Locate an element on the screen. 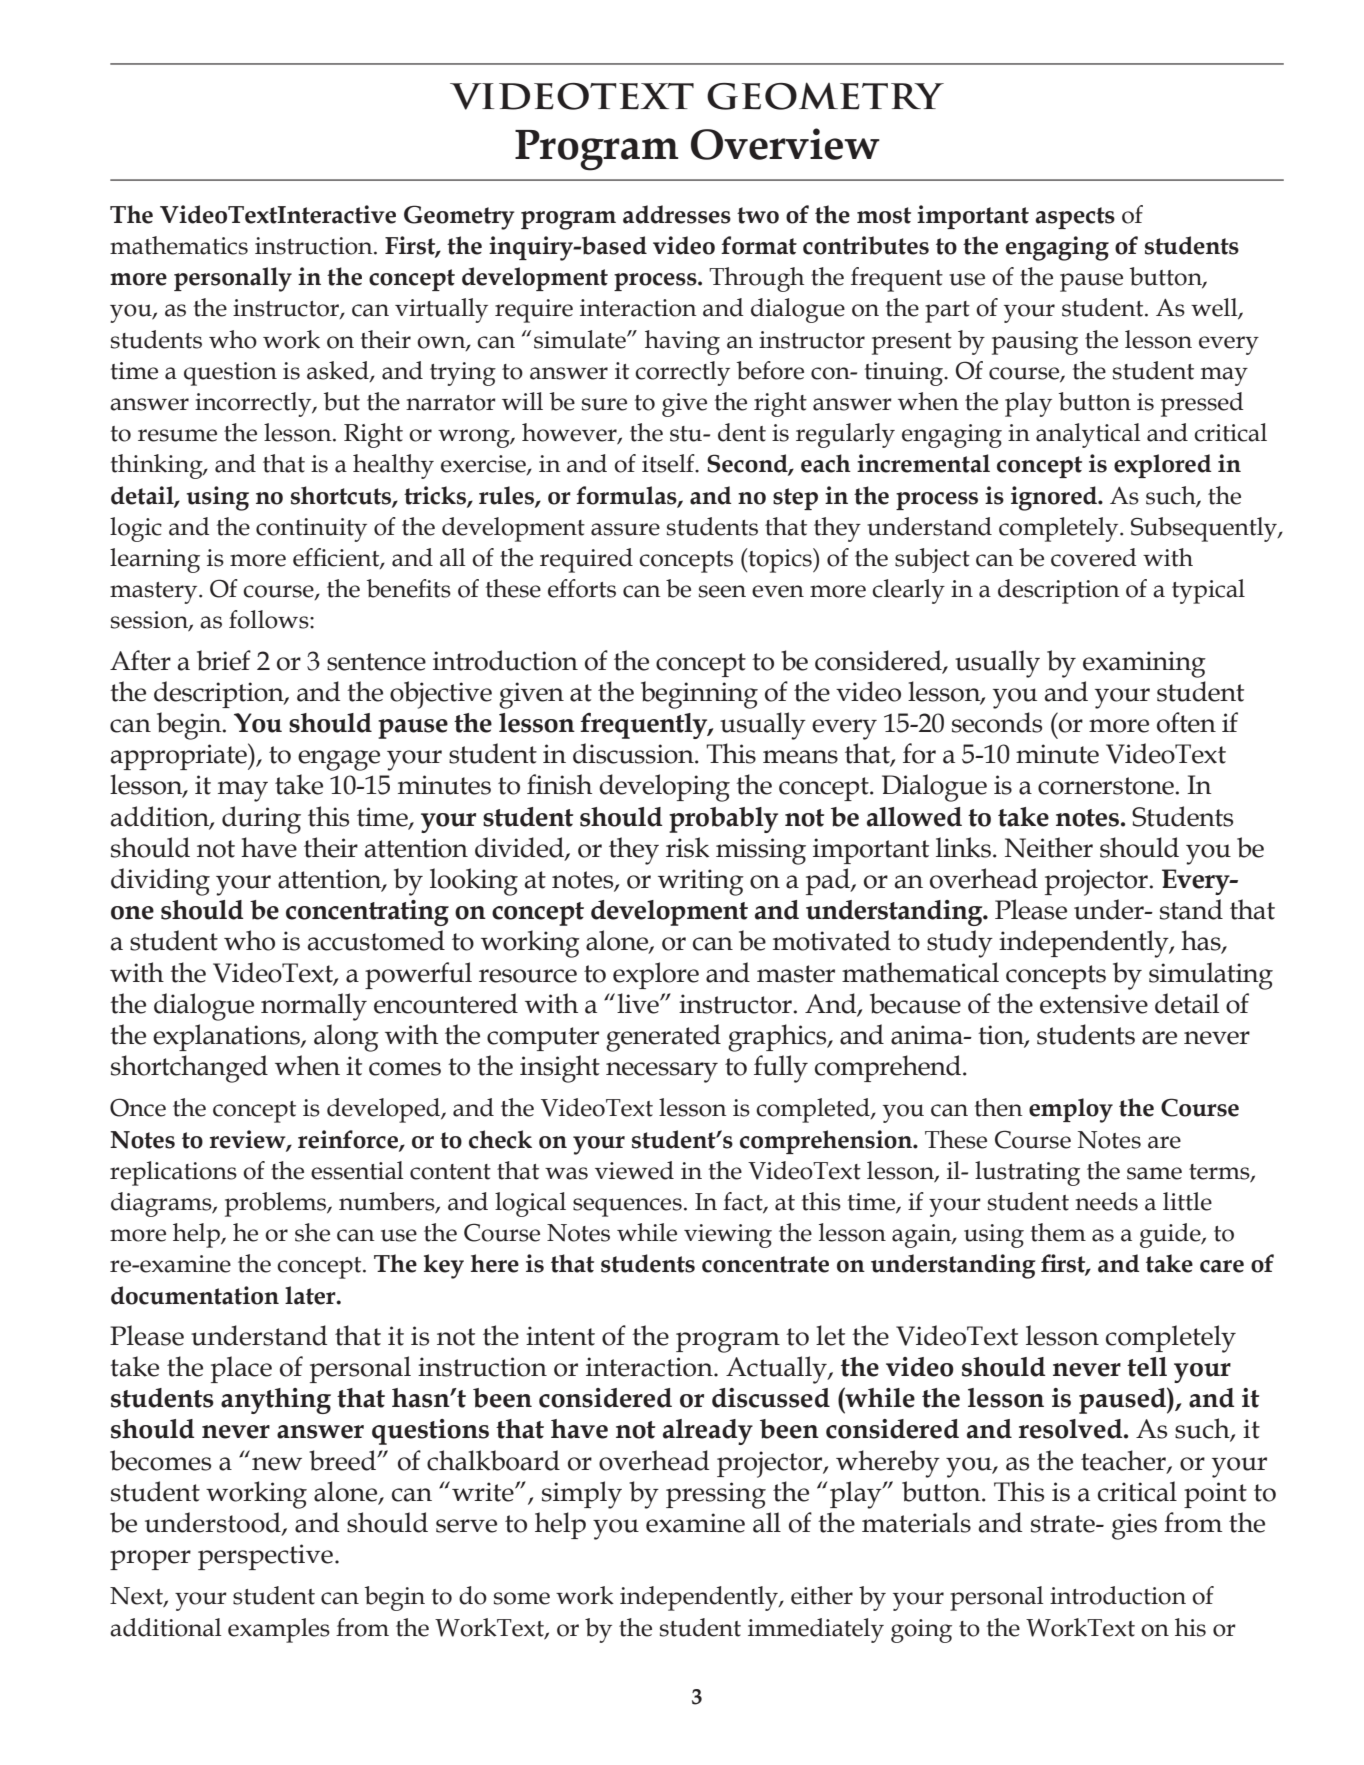 This screenshot has width=1364, height=1765. aspects is located at coordinates (1075, 218).
